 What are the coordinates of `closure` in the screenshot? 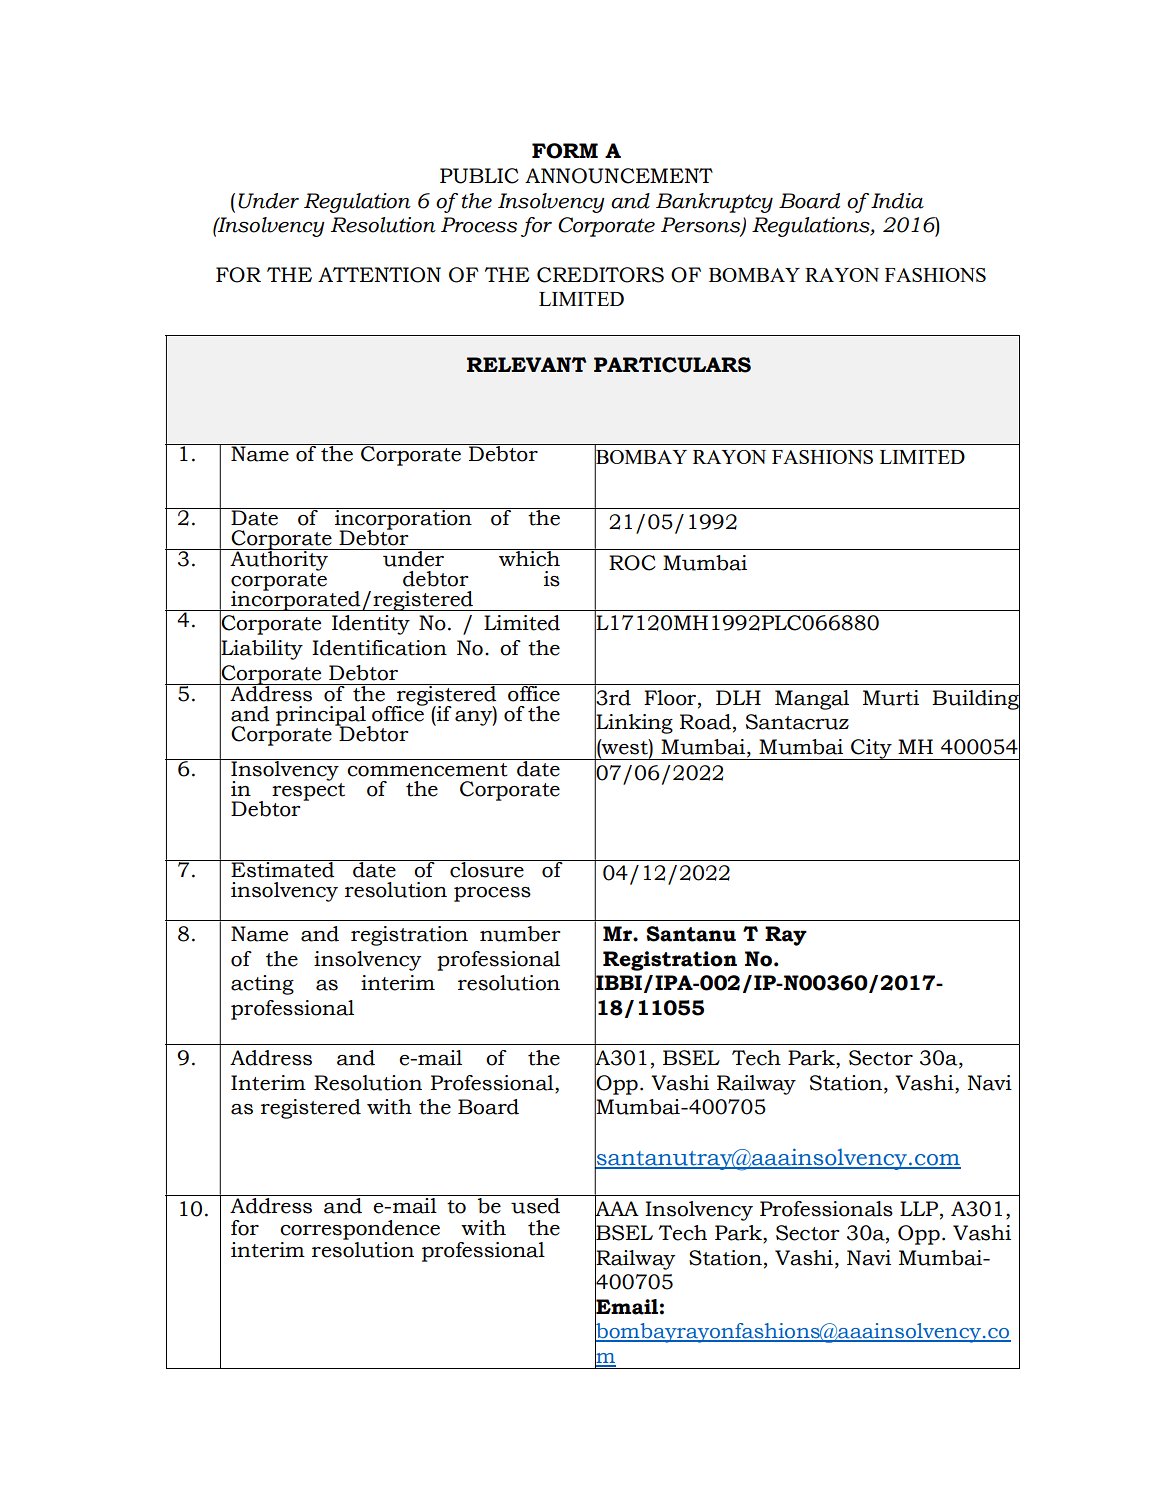 It's located at (487, 869).
